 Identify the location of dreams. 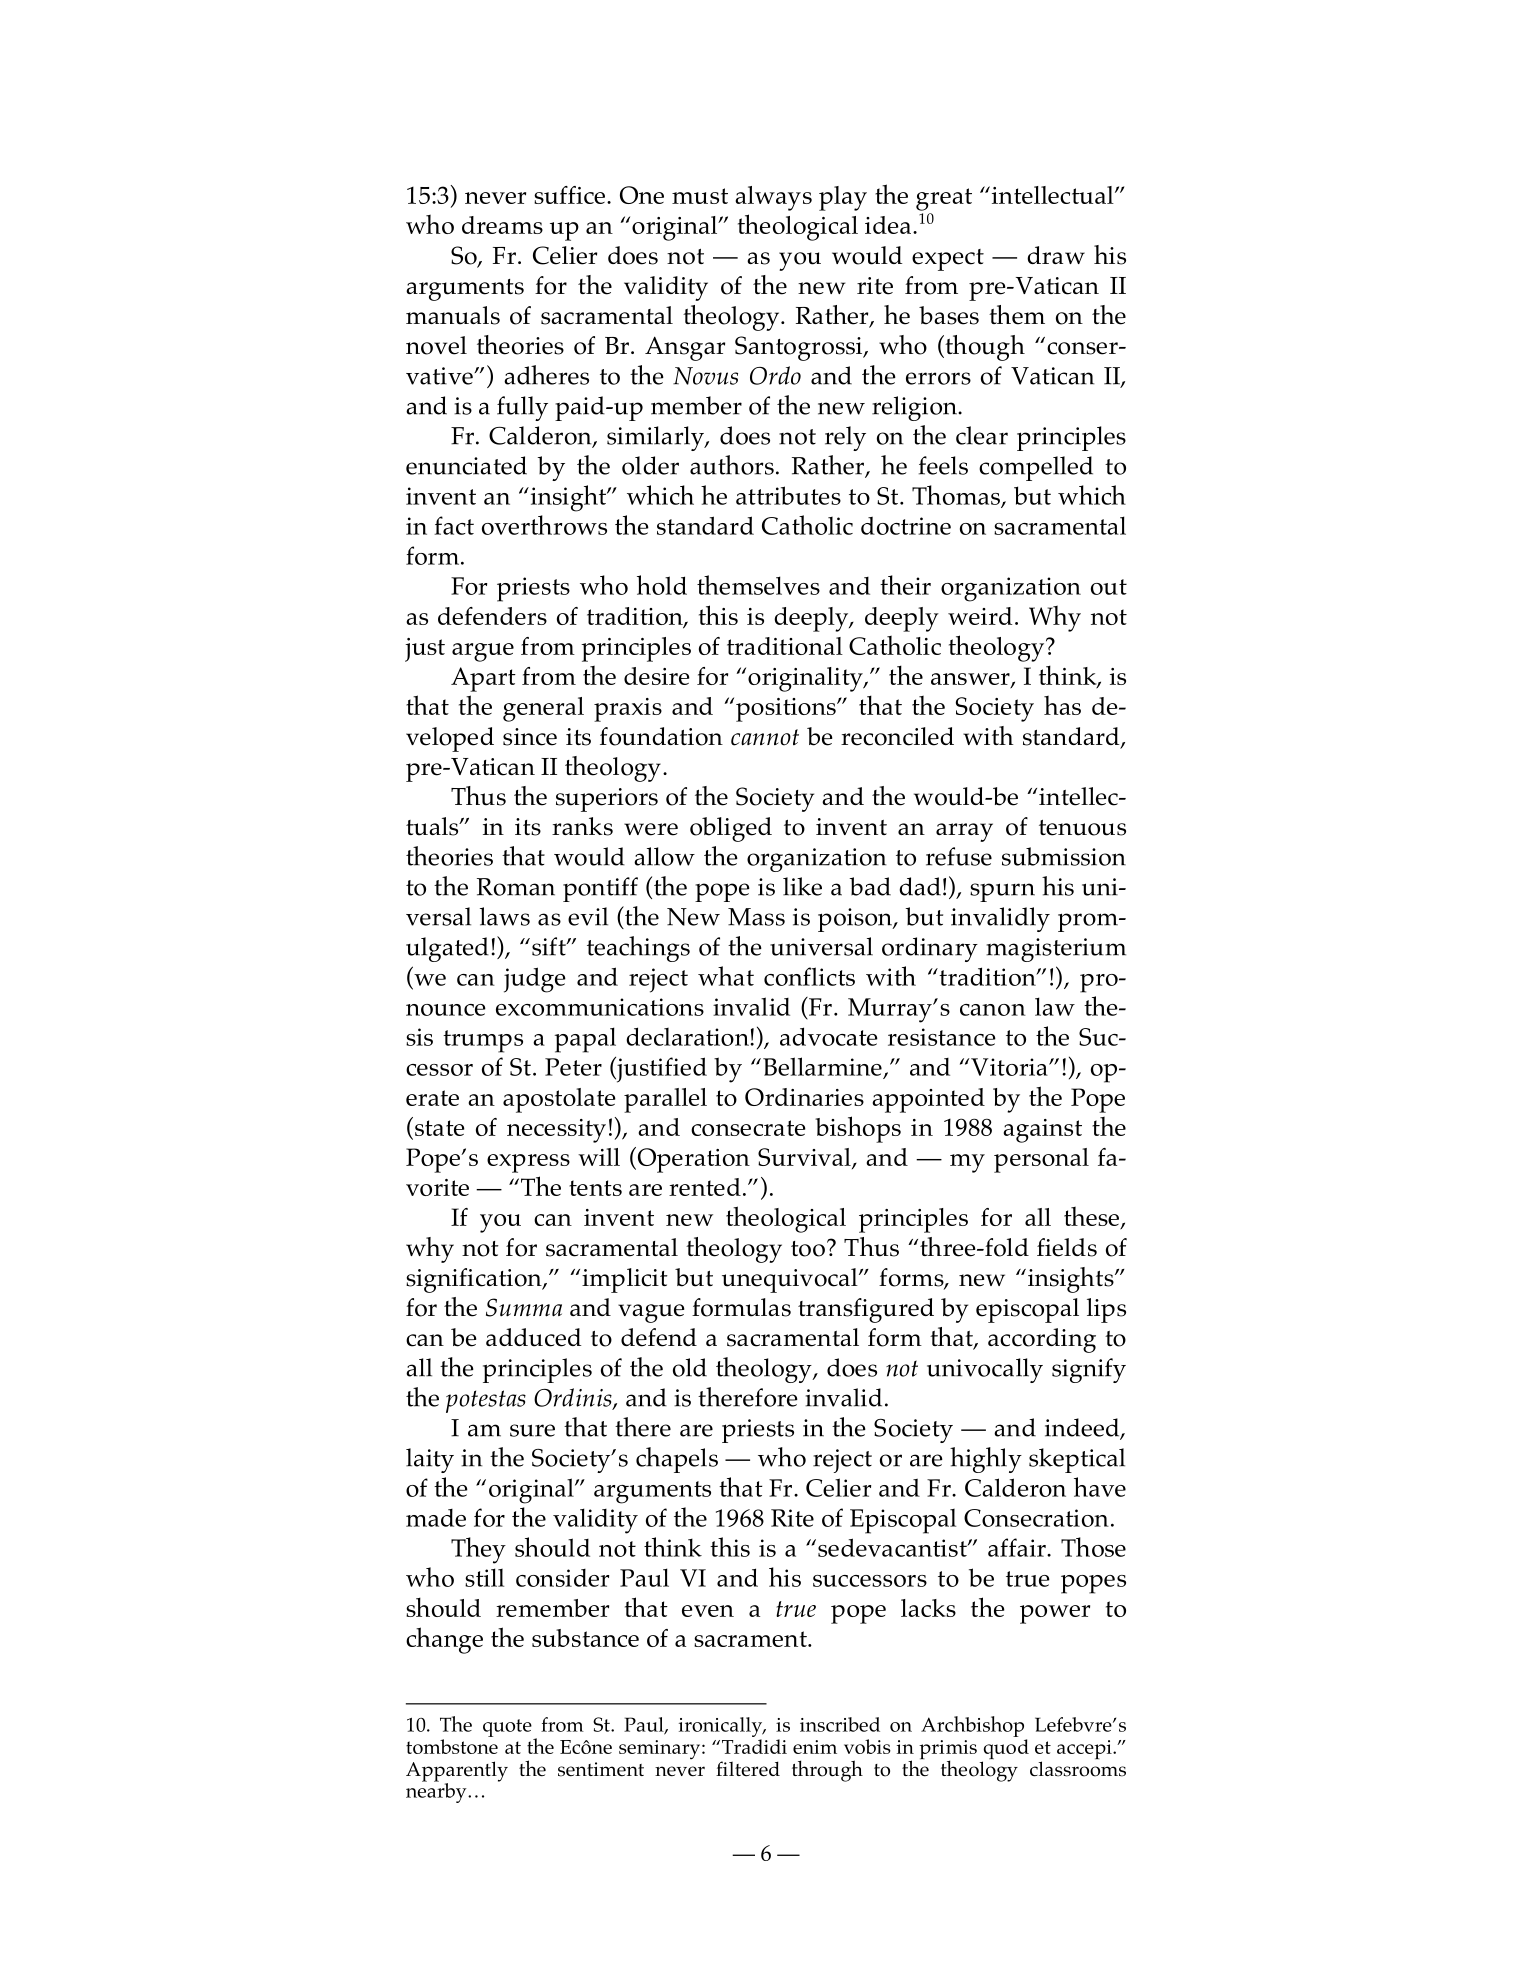
(502, 225).
